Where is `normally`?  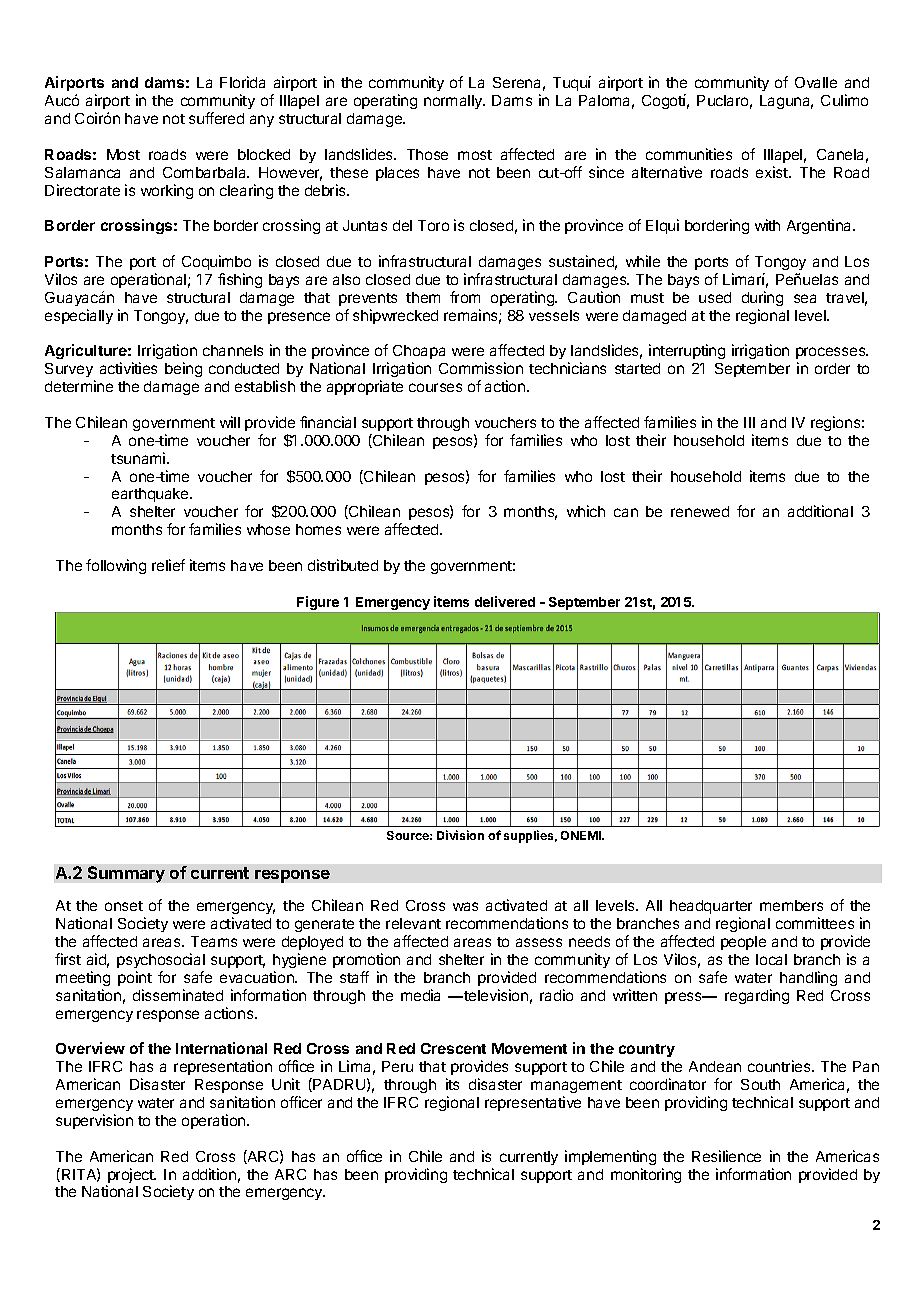 normally is located at coordinates (454, 102).
